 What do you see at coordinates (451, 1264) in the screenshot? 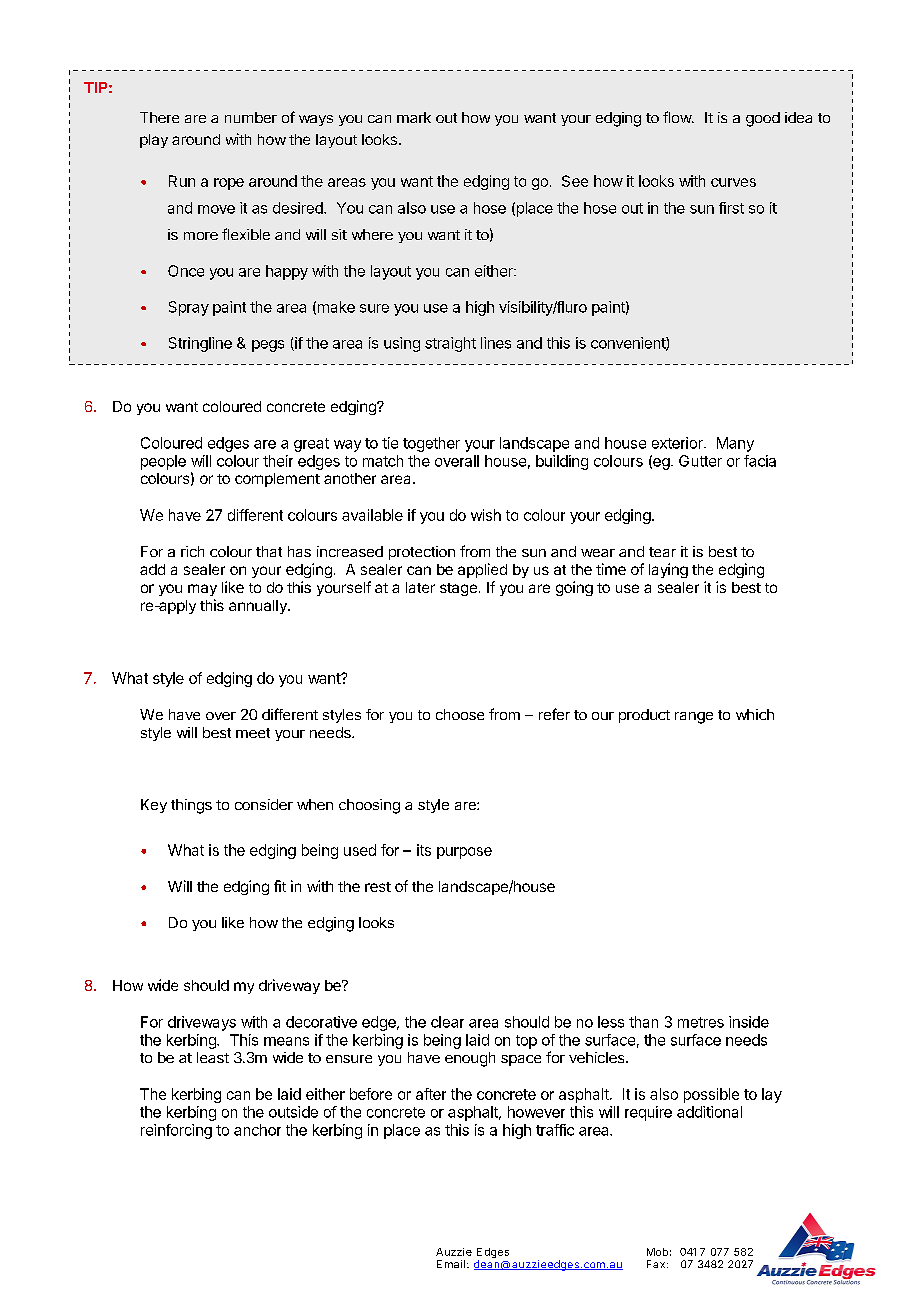
I see `Email` at bounding box center [451, 1264].
